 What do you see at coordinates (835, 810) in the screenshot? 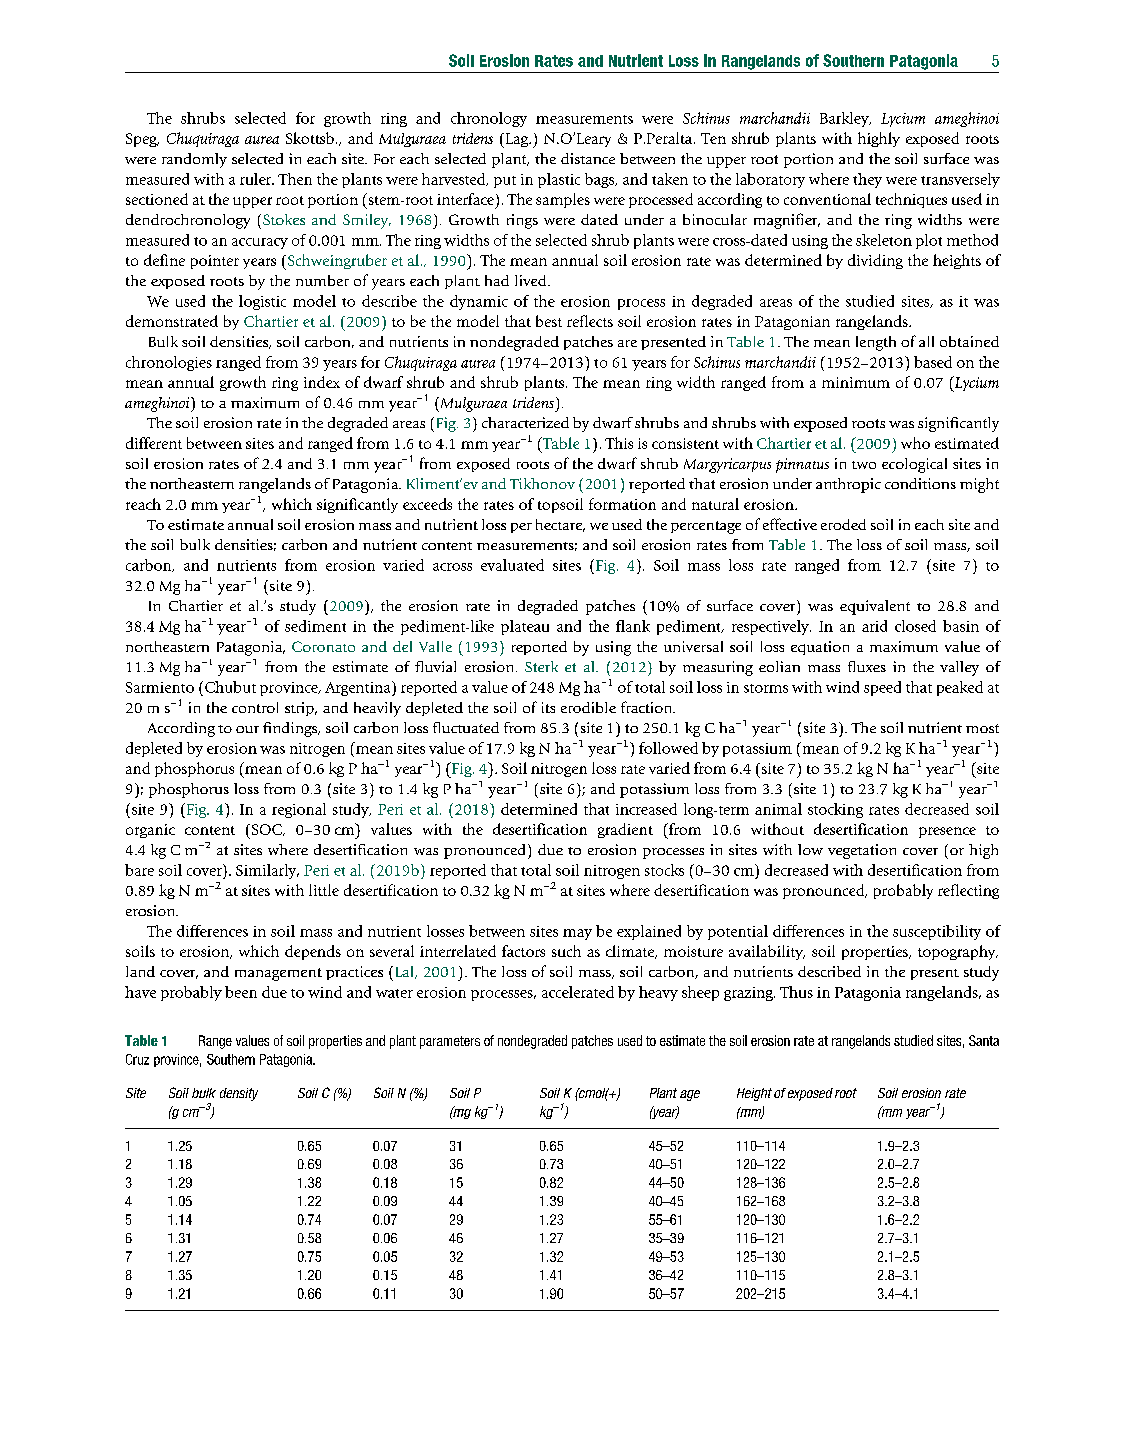
I see `stocking` at bounding box center [835, 810].
